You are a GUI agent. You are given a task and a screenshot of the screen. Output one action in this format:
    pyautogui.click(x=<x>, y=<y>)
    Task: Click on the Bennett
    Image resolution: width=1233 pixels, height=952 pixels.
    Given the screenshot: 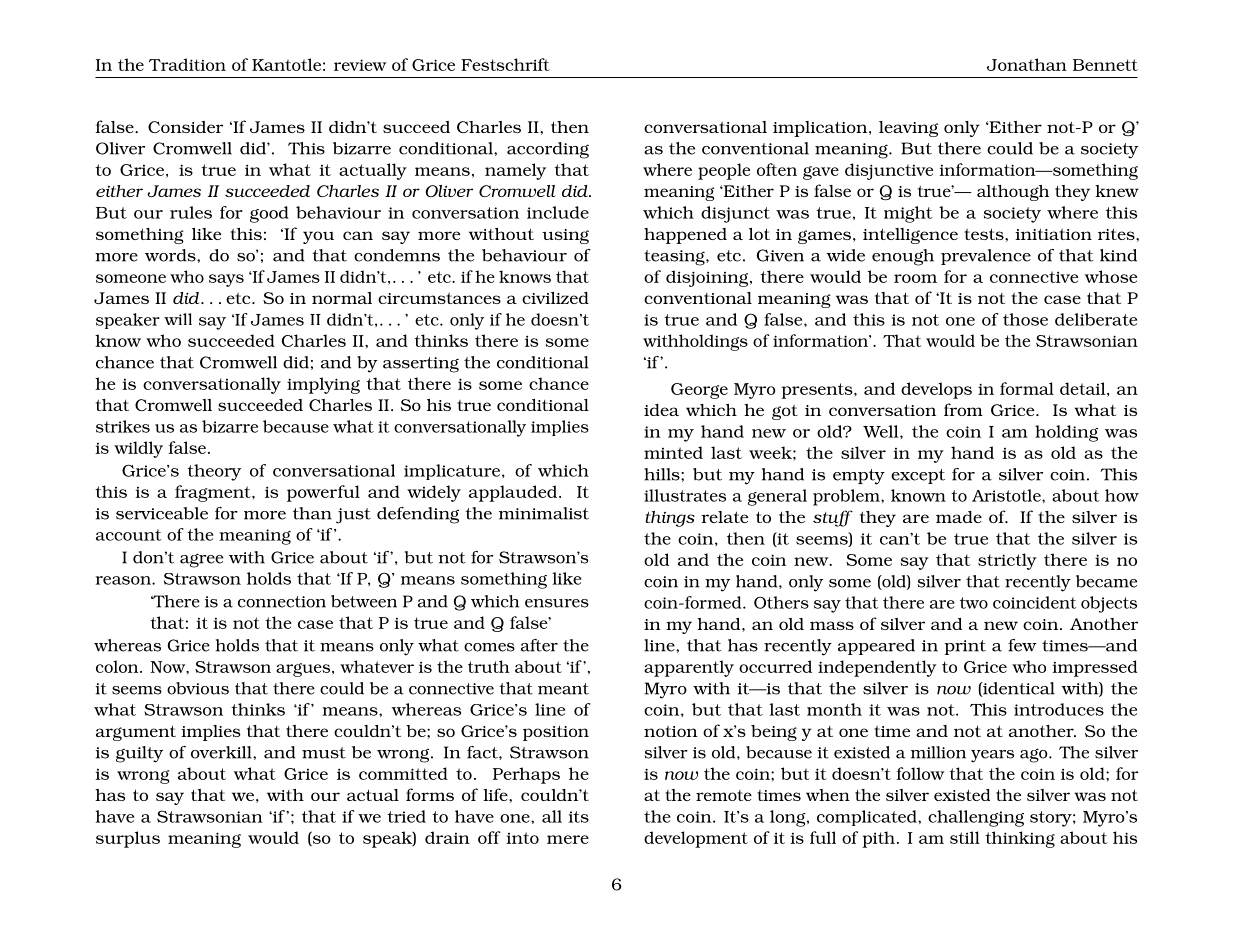 What is the action you would take?
    pyautogui.click(x=1105, y=65)
